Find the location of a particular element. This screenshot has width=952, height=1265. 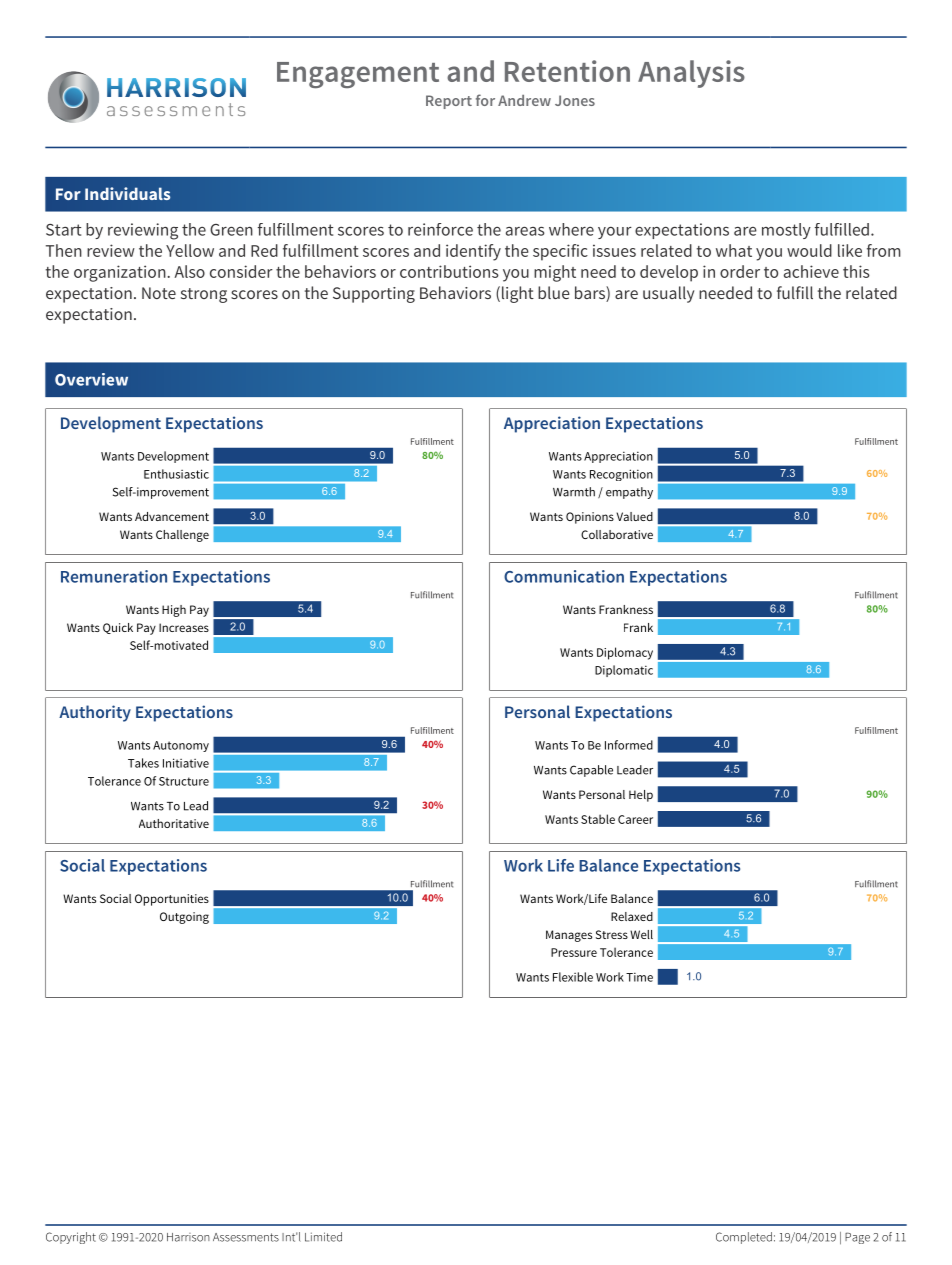

Limited is located at coordinates (323, 1237).
